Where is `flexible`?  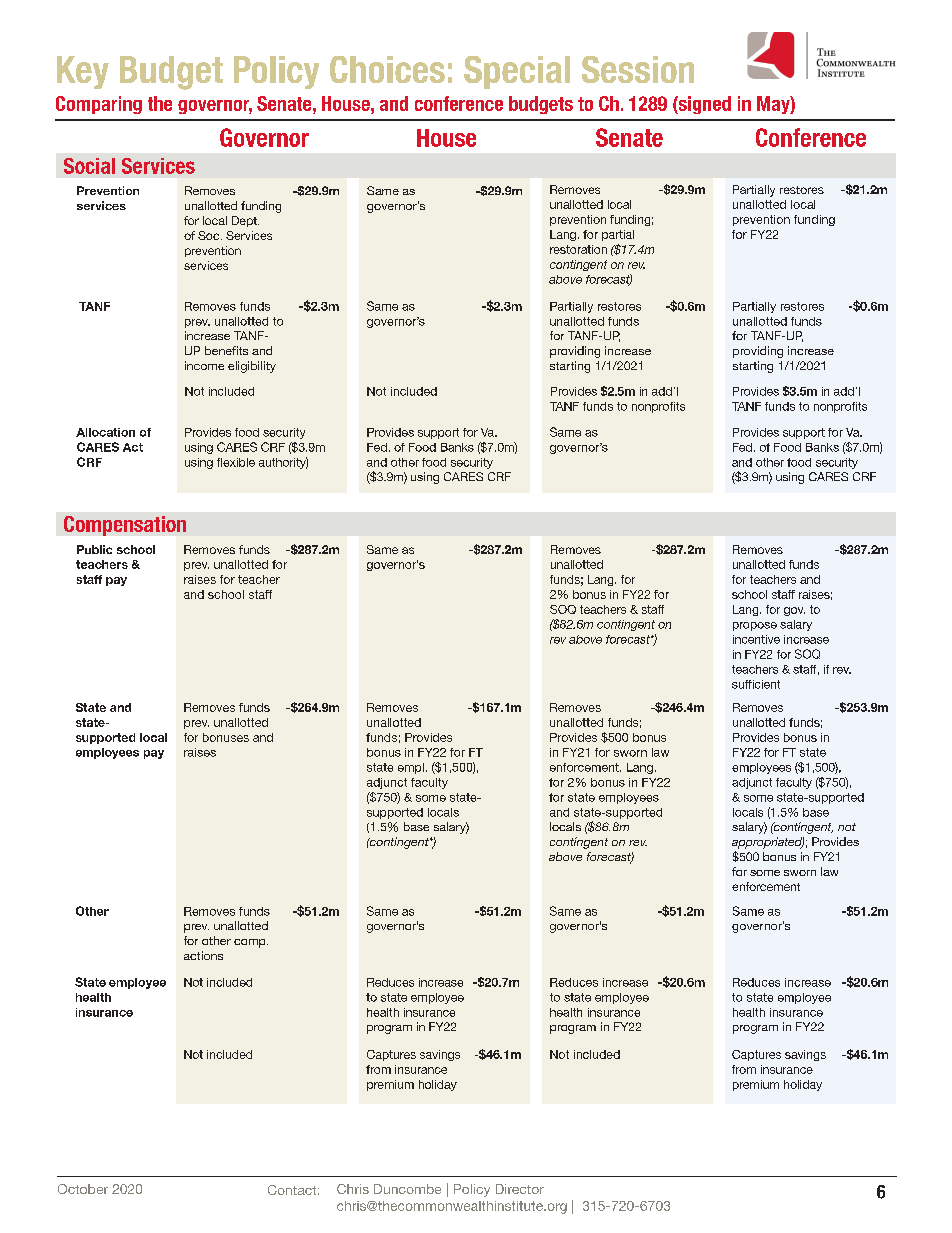
flexible is located at coordinates (236, 462).
